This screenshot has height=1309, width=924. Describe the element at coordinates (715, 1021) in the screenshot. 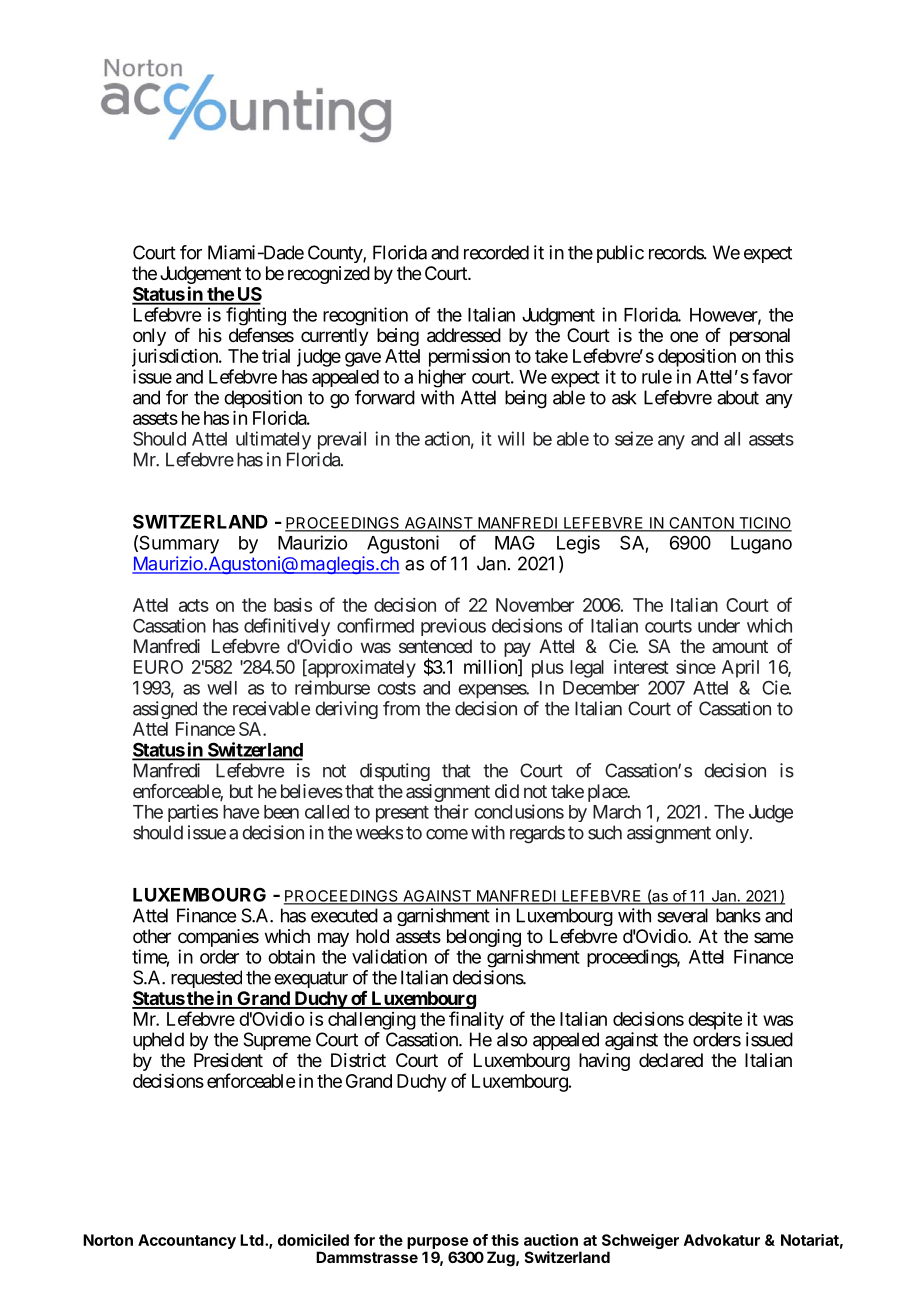

I see `despite` at that location.
